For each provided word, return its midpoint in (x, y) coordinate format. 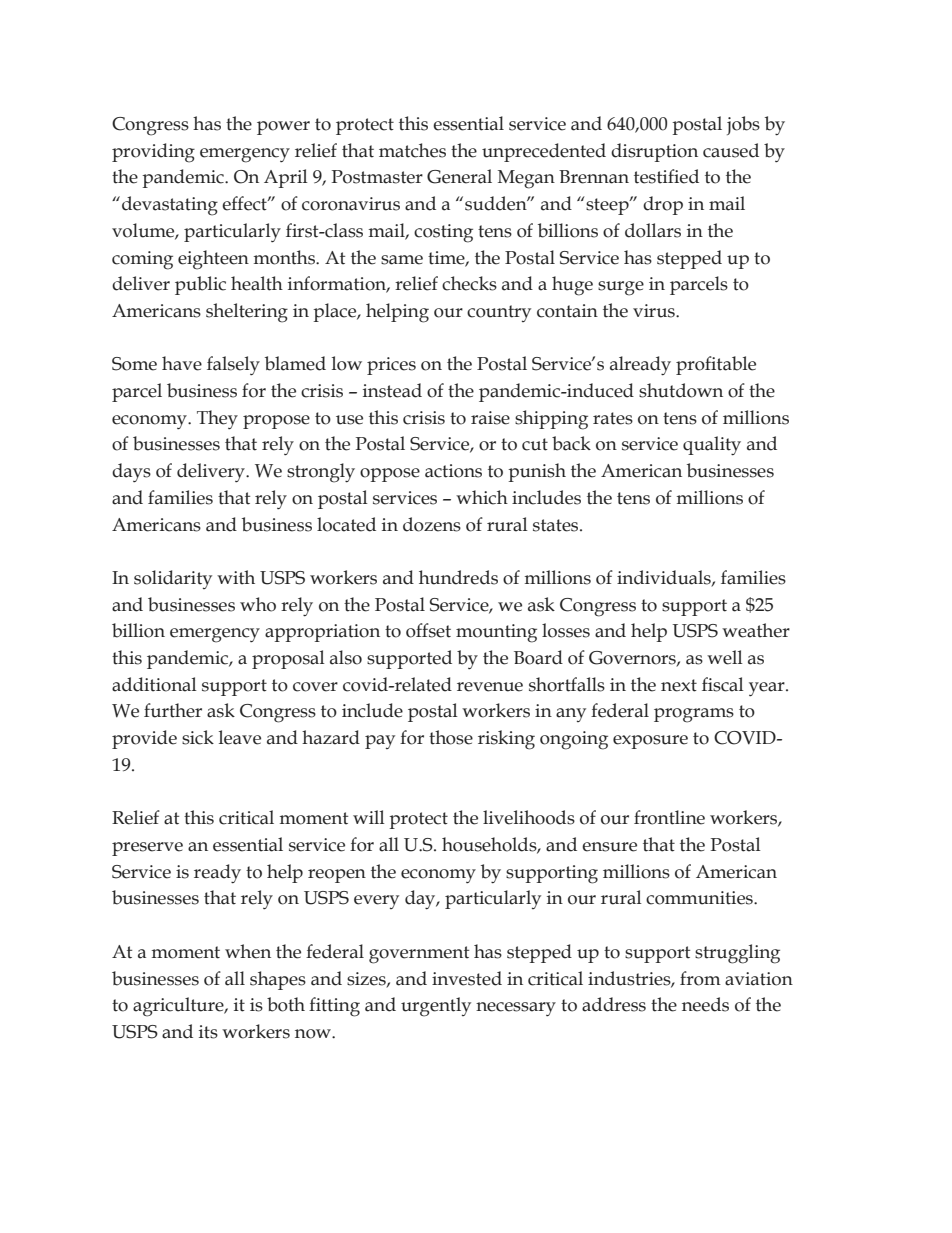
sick (198, 737)
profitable (716, 365)
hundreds (458, 577)
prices (391, 366)
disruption (654, 152)
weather (756, 630)
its (208, 1032)
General (459, 176)
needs (705, 1004)
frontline (669, 817)
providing (153, 153)
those (451, 737)
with (236, 577)
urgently (436, 1007)
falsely (233, 365)
